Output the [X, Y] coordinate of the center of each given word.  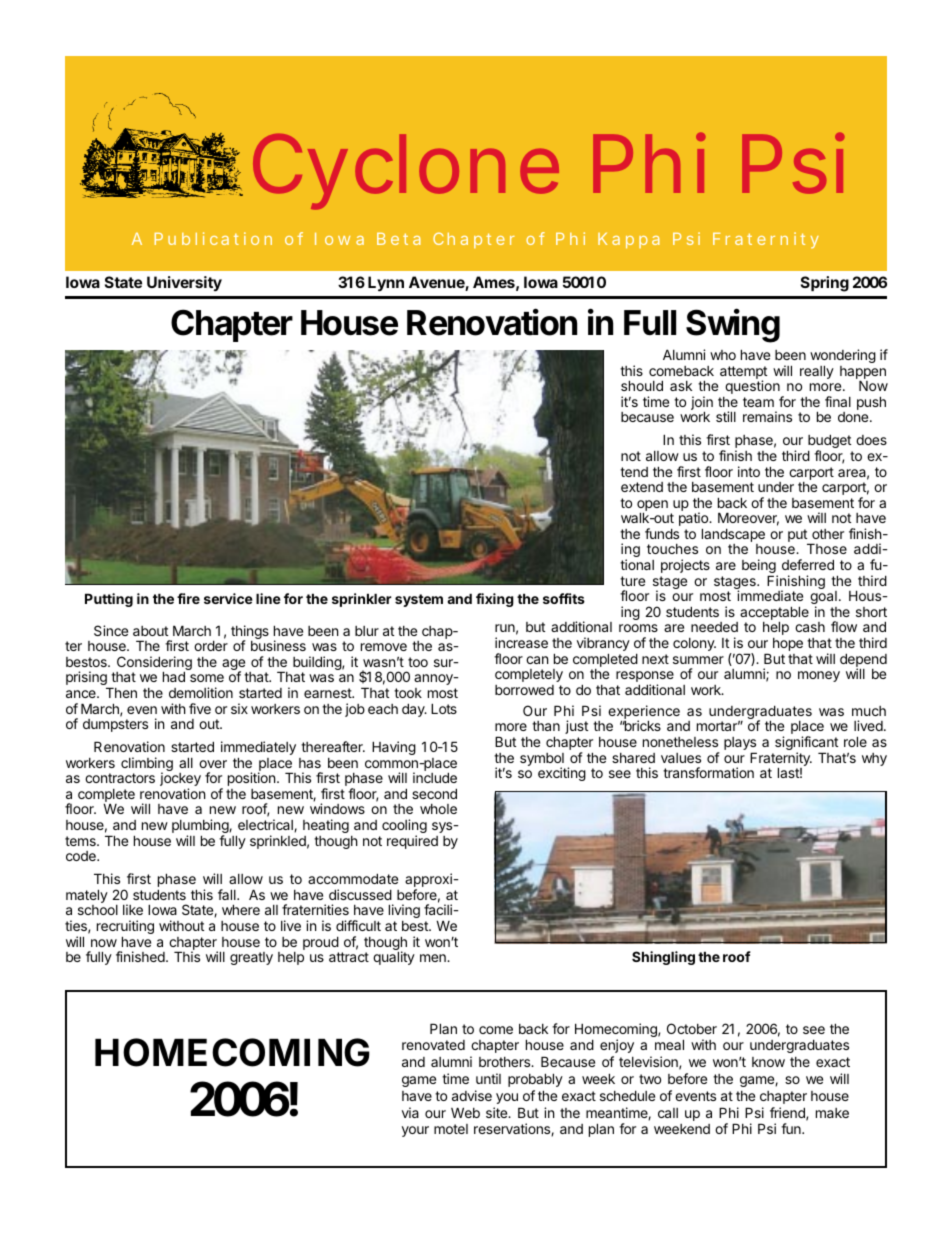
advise [472, 1095]
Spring [825, 284]
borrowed [524, 690]
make [832, 1113]
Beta [399, 239]
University [184, 283]
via [410, 1112]
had [174, 676]
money [819, 676]
